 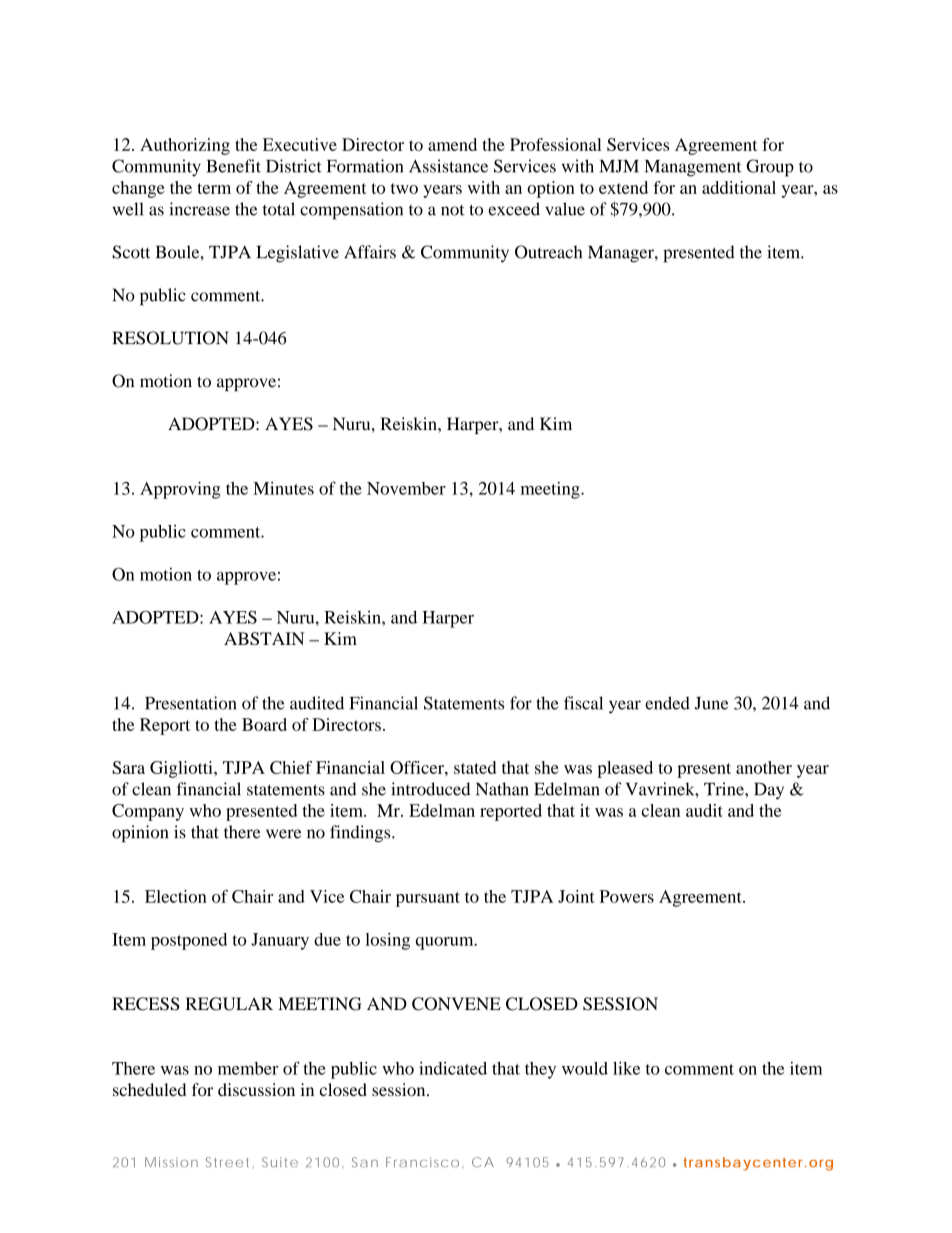 What do you see at coordinates (214, 188) in the image?
I see `term` at bounding box center [214, 188].
